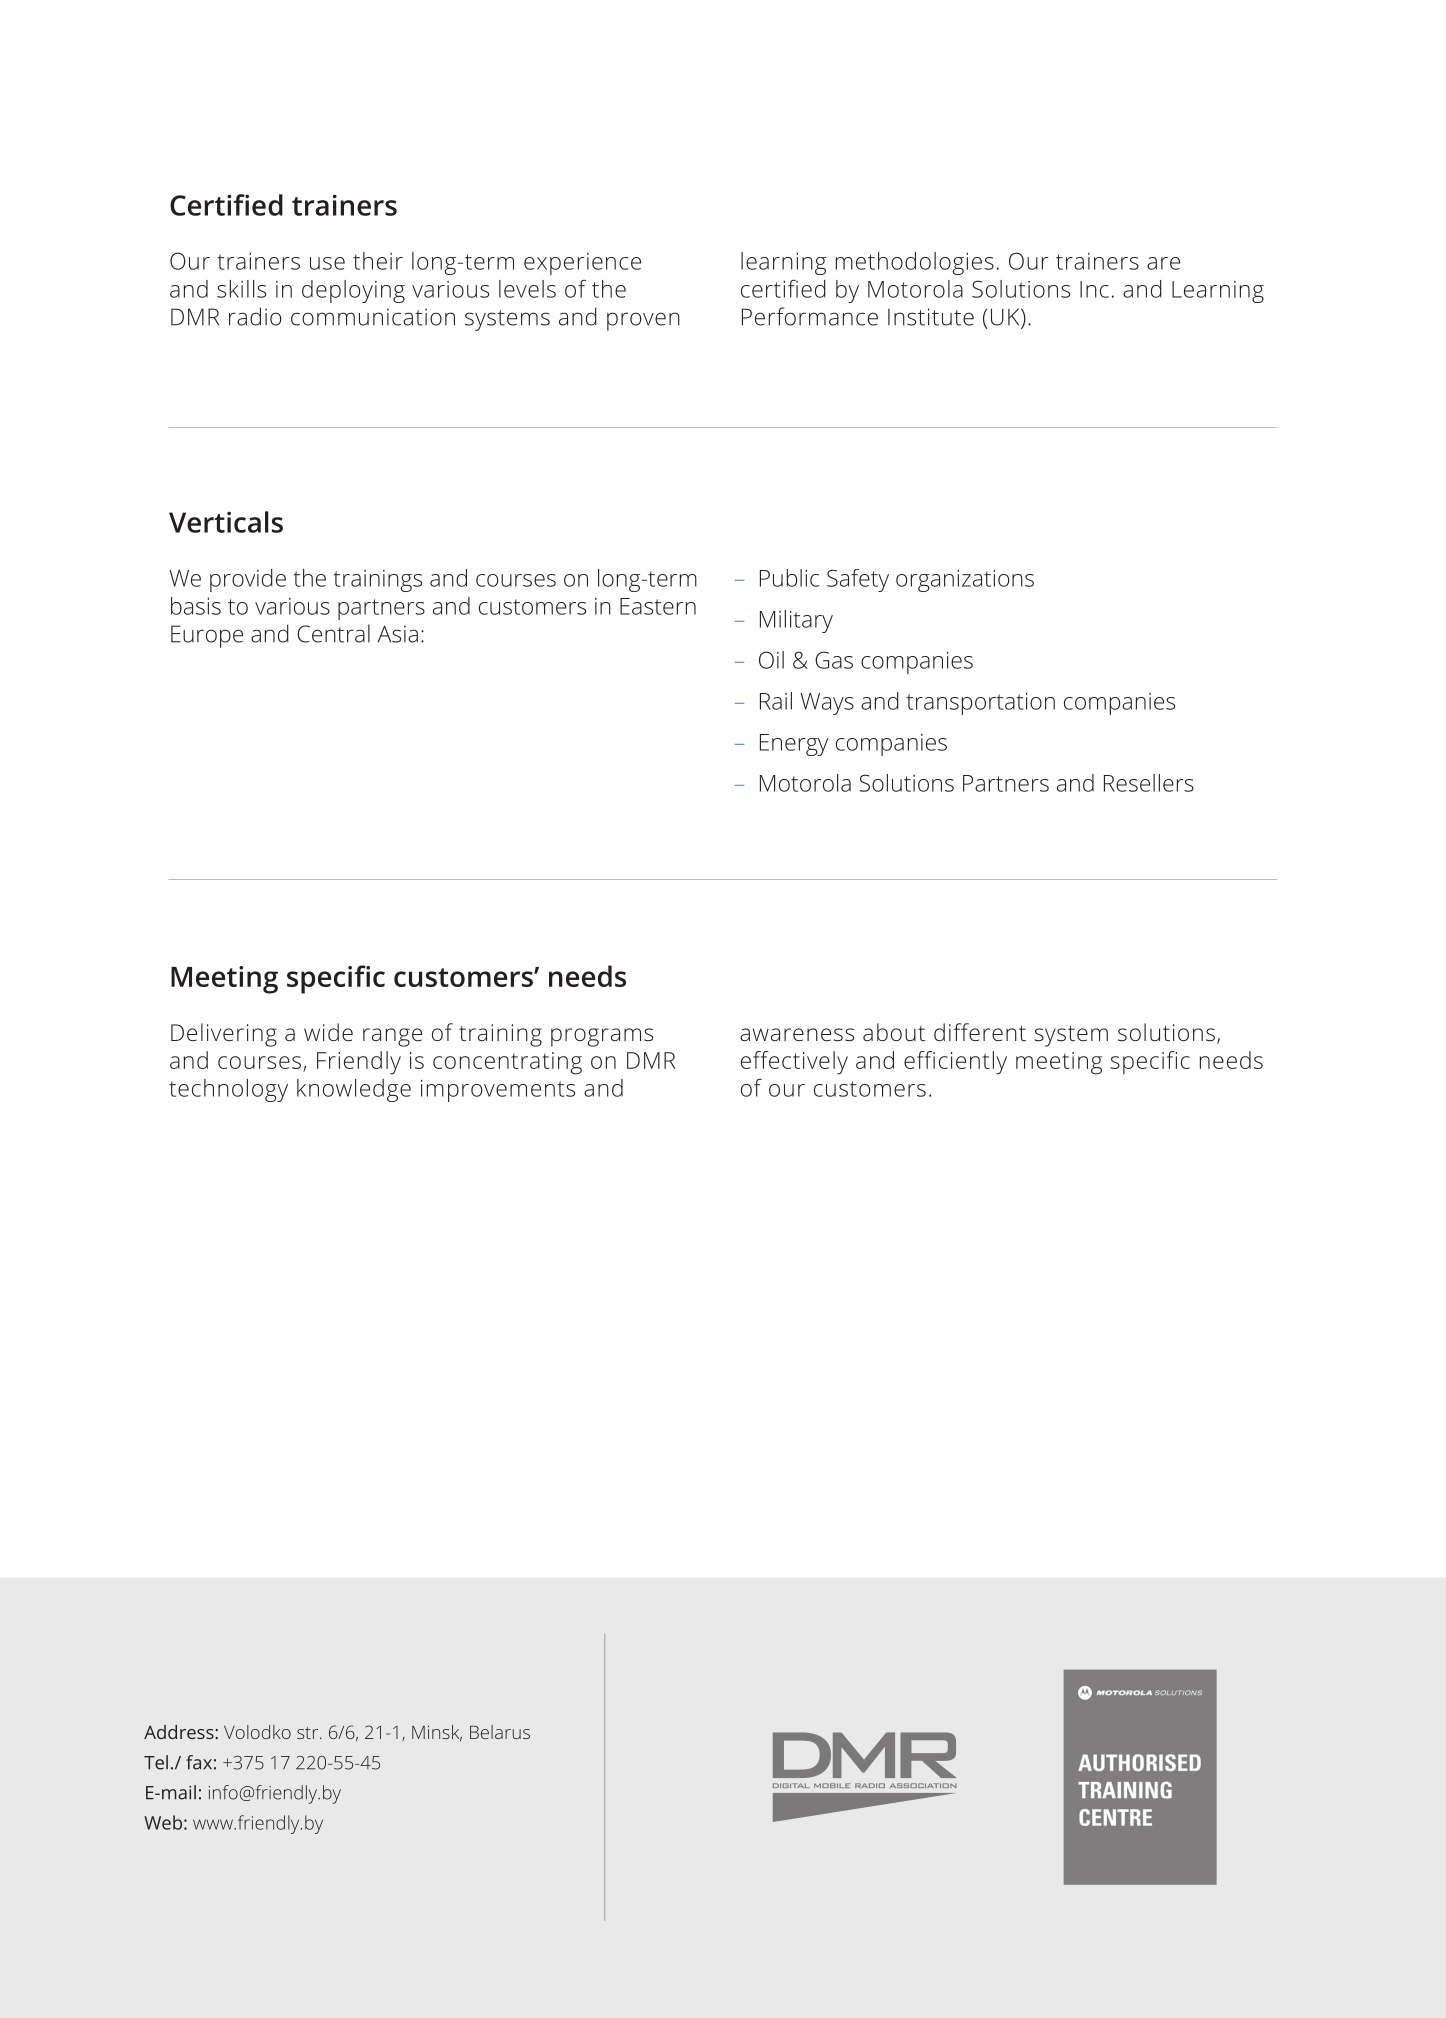 The width and height of the document is (1446, 2018). What do you see at coordinates (255, 316) in the document?
I see `radio` at bounding box center [255, 316].
